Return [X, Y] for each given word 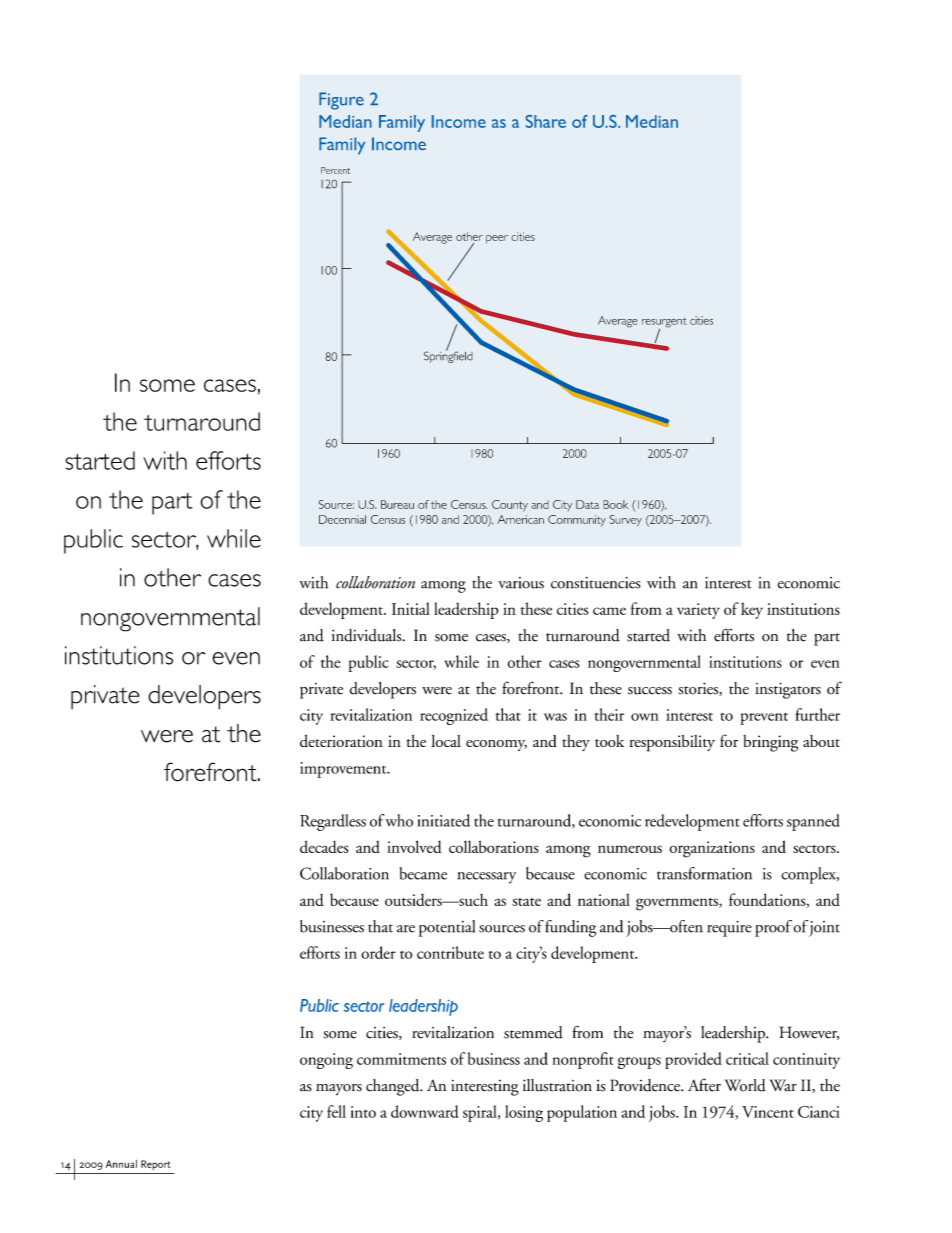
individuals [368, 635]
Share [546, 121]
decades [324, 846]
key [752, 610]
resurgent [664, 323]
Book [615, 504]
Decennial [342, 519]
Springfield [448, 356]
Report [155, 1165]
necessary [487, 878]
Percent [335, 170]
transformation [704, 873]
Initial [411, 608]
